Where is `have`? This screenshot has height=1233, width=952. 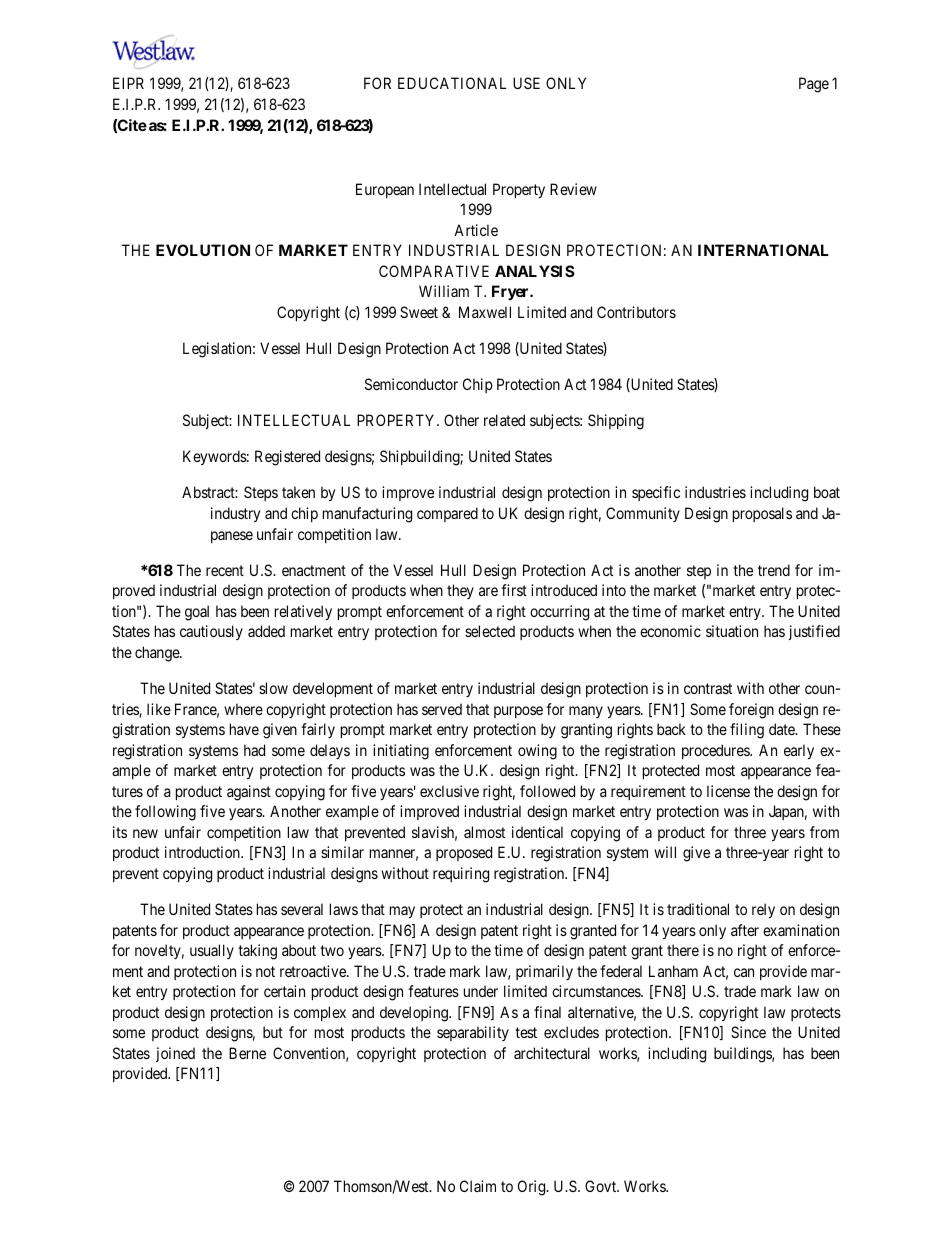
have is located at coordinates (244, 729).
